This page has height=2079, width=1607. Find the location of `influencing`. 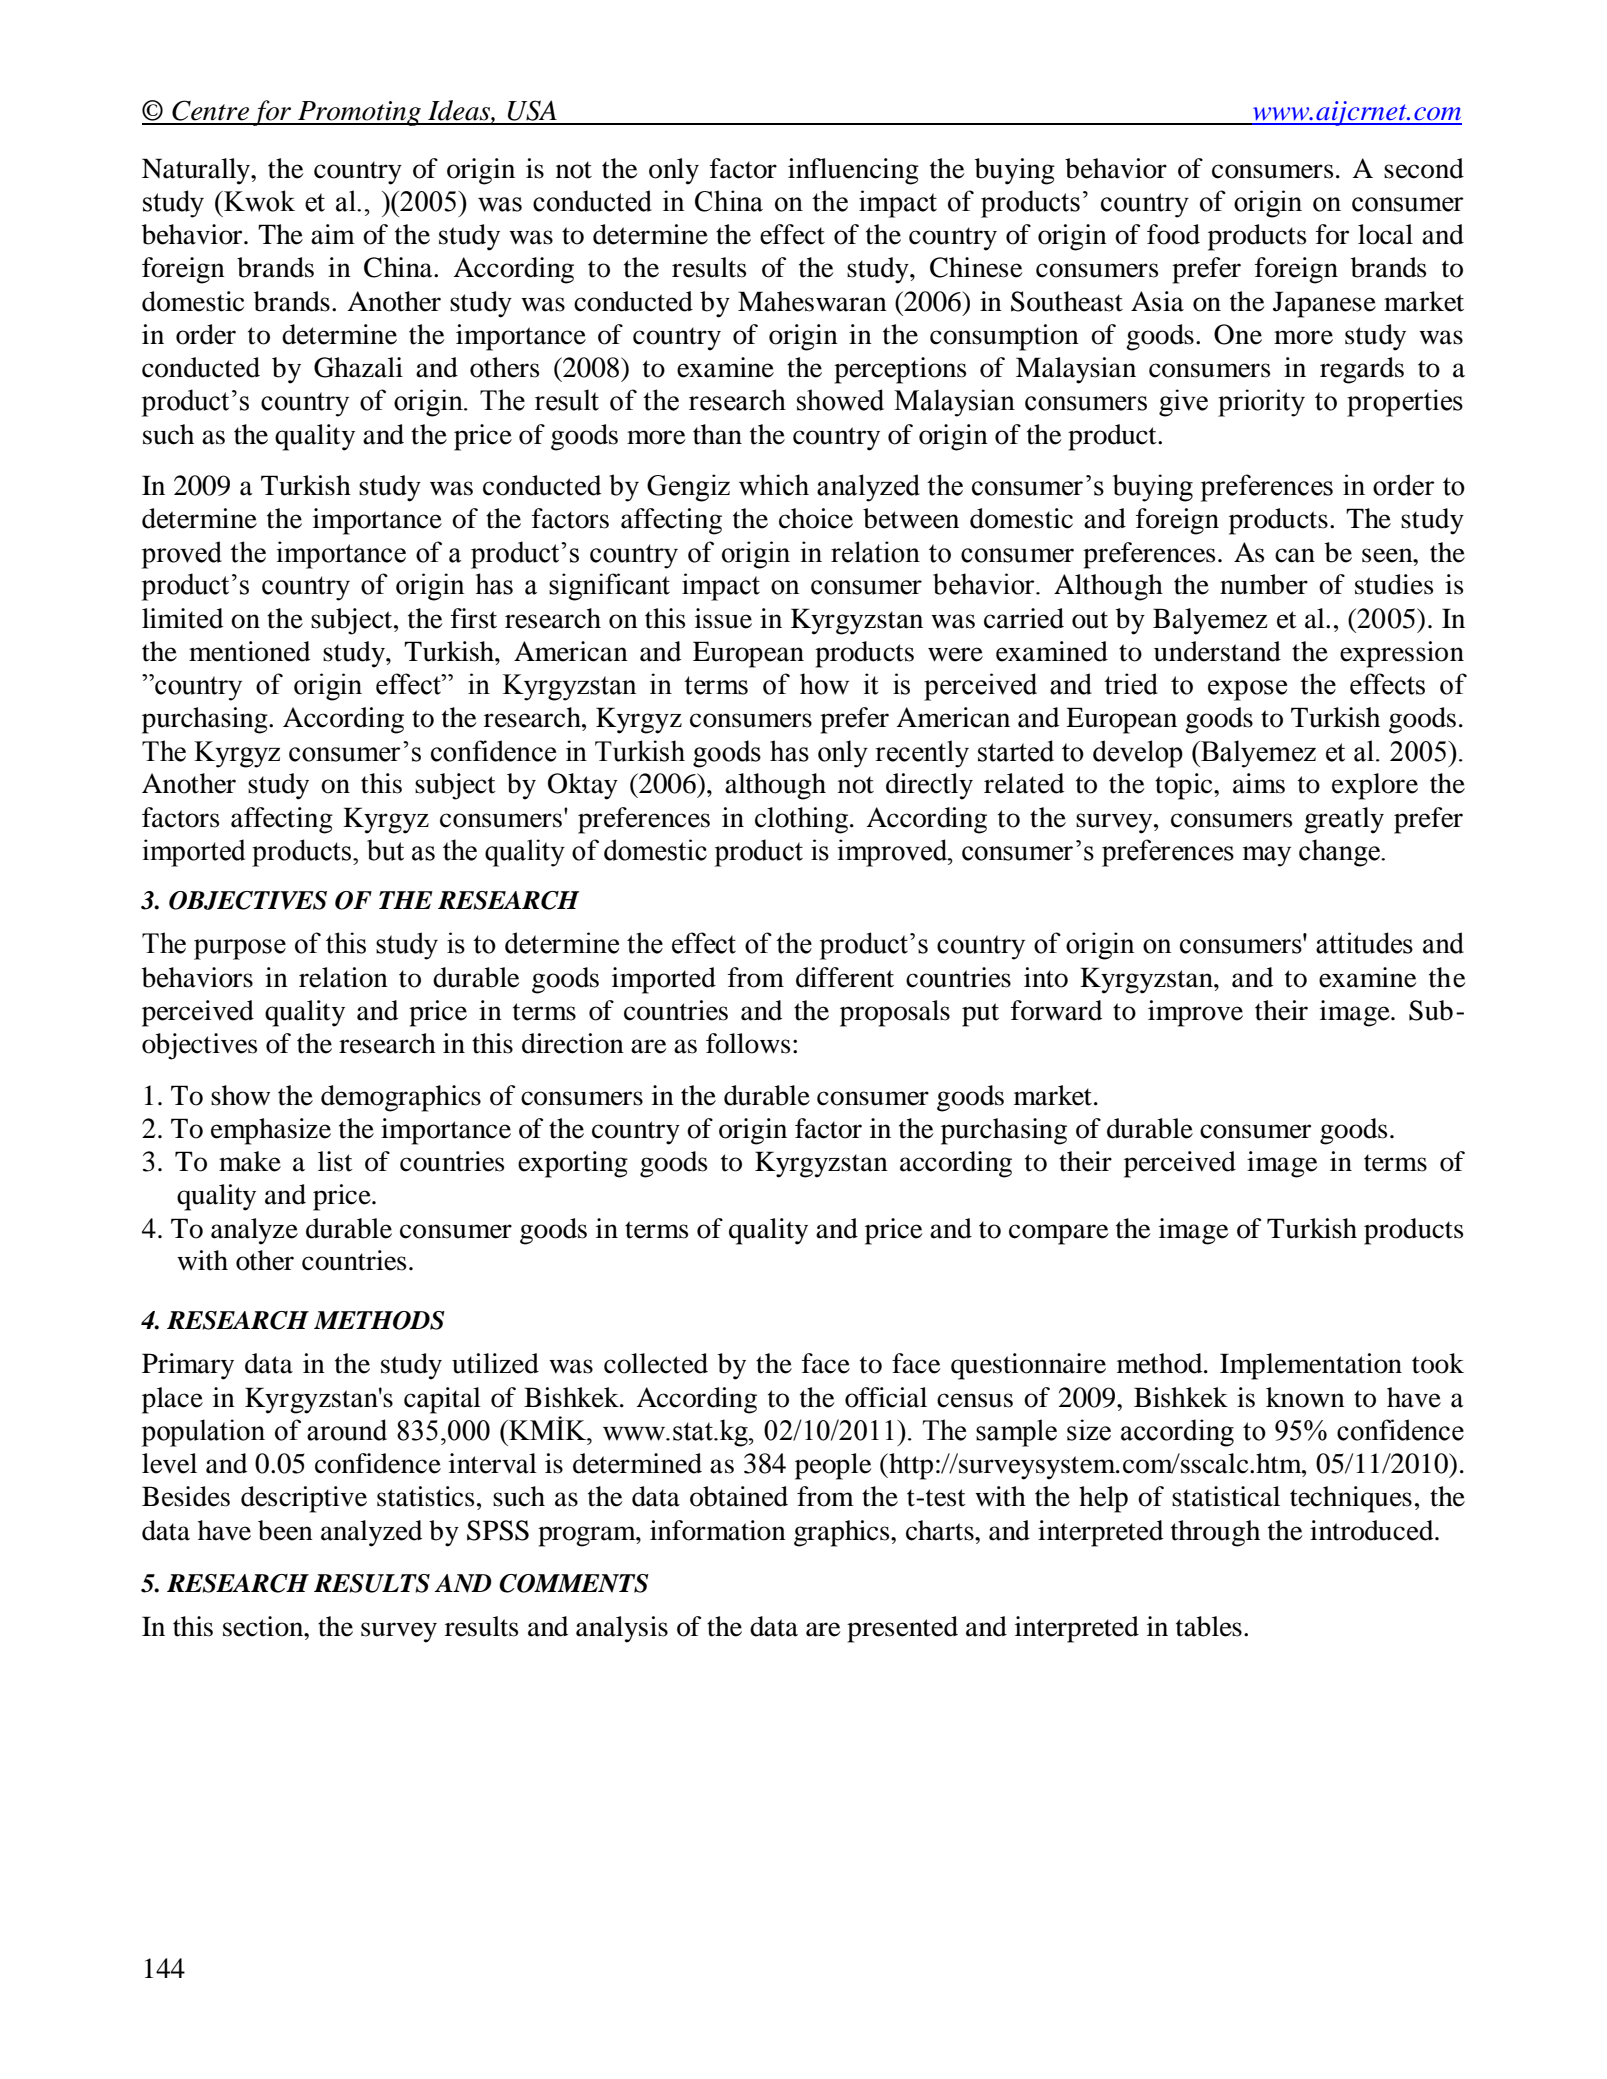

influencing is located at coordinates (853, 171).
